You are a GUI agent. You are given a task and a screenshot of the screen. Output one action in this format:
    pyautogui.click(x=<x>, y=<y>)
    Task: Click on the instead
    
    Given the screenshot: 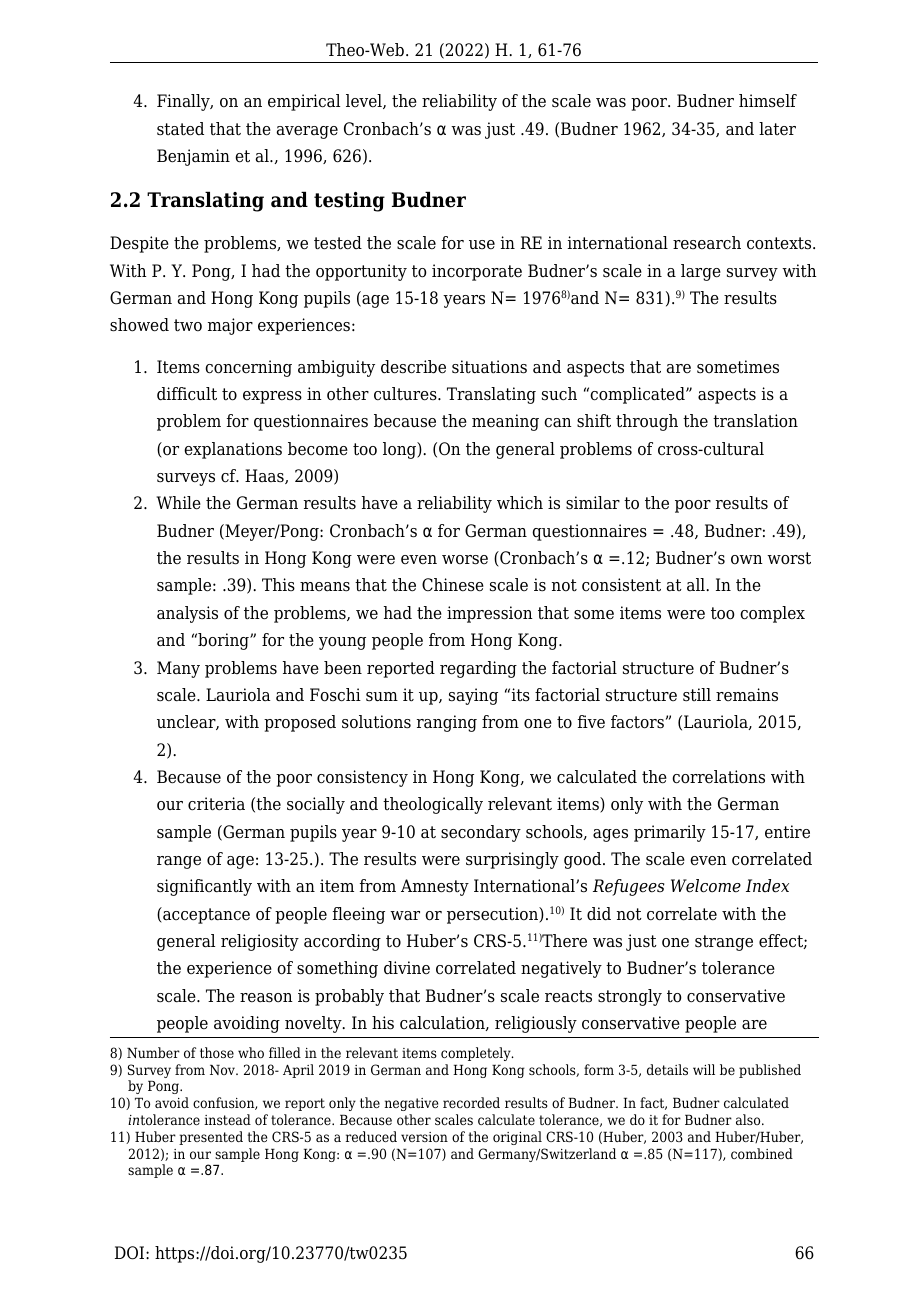 What is the action you would take?
    pyautogui.click(x=227, y=1119)
